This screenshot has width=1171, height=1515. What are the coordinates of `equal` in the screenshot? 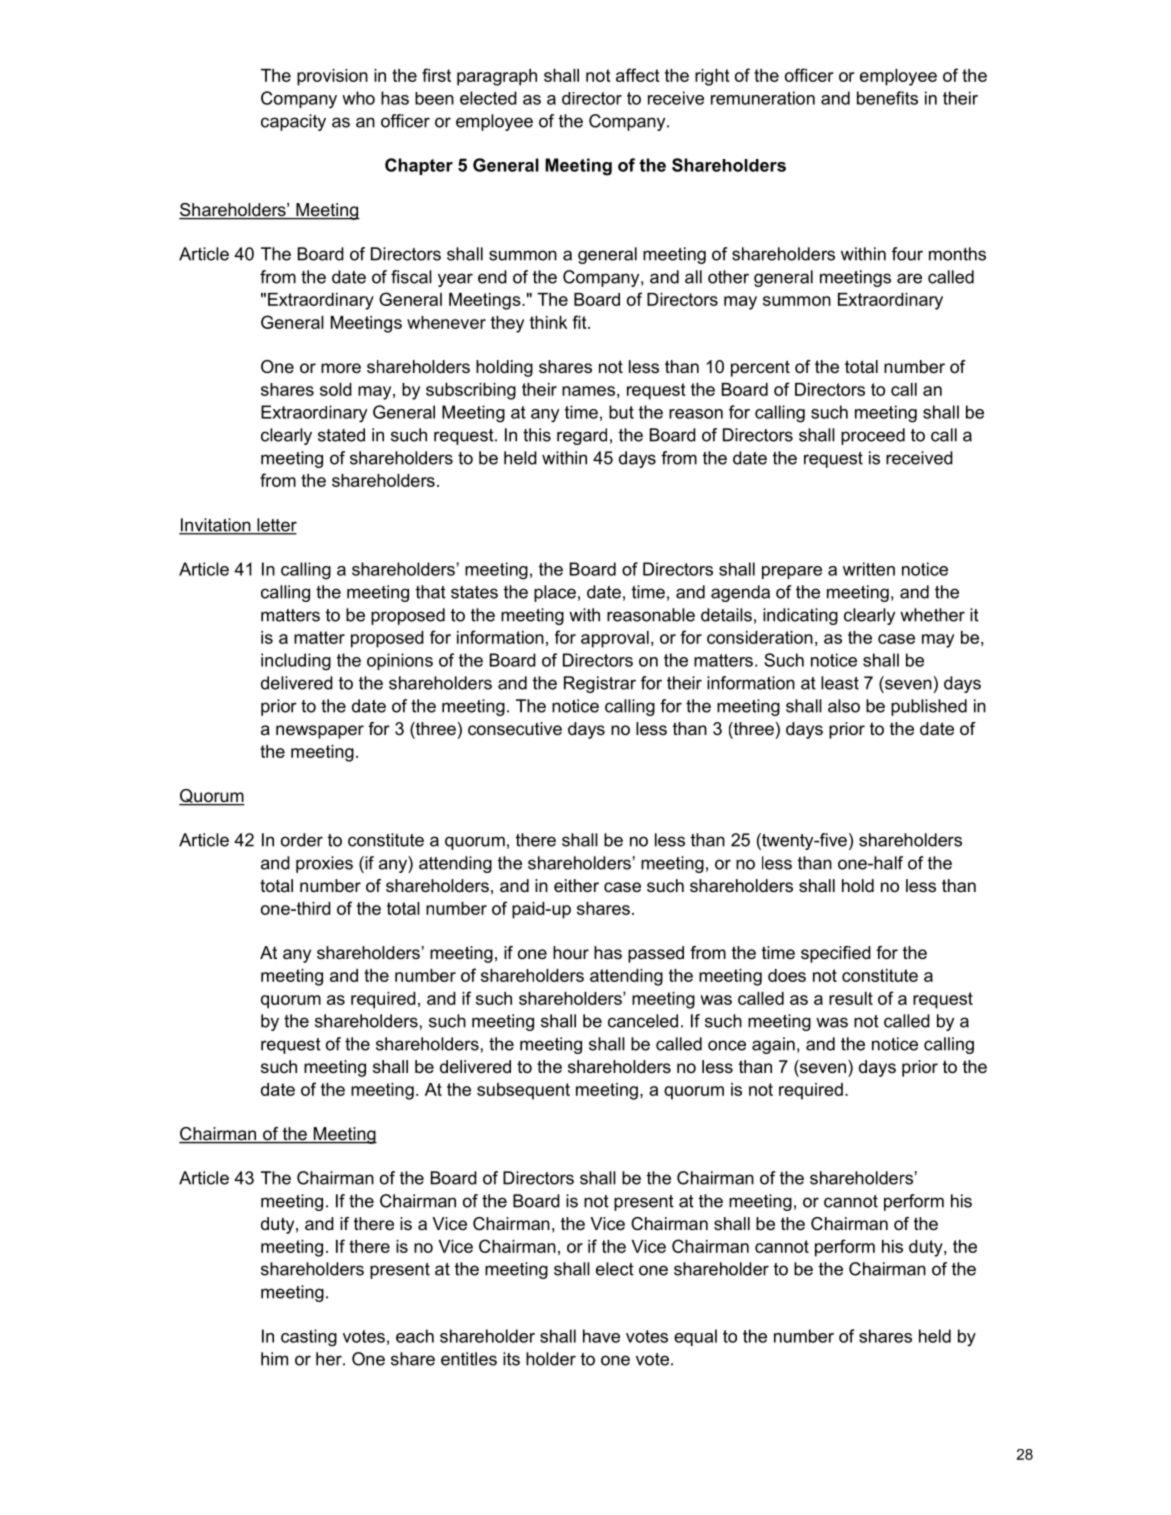 It's located at (695, 1337).
